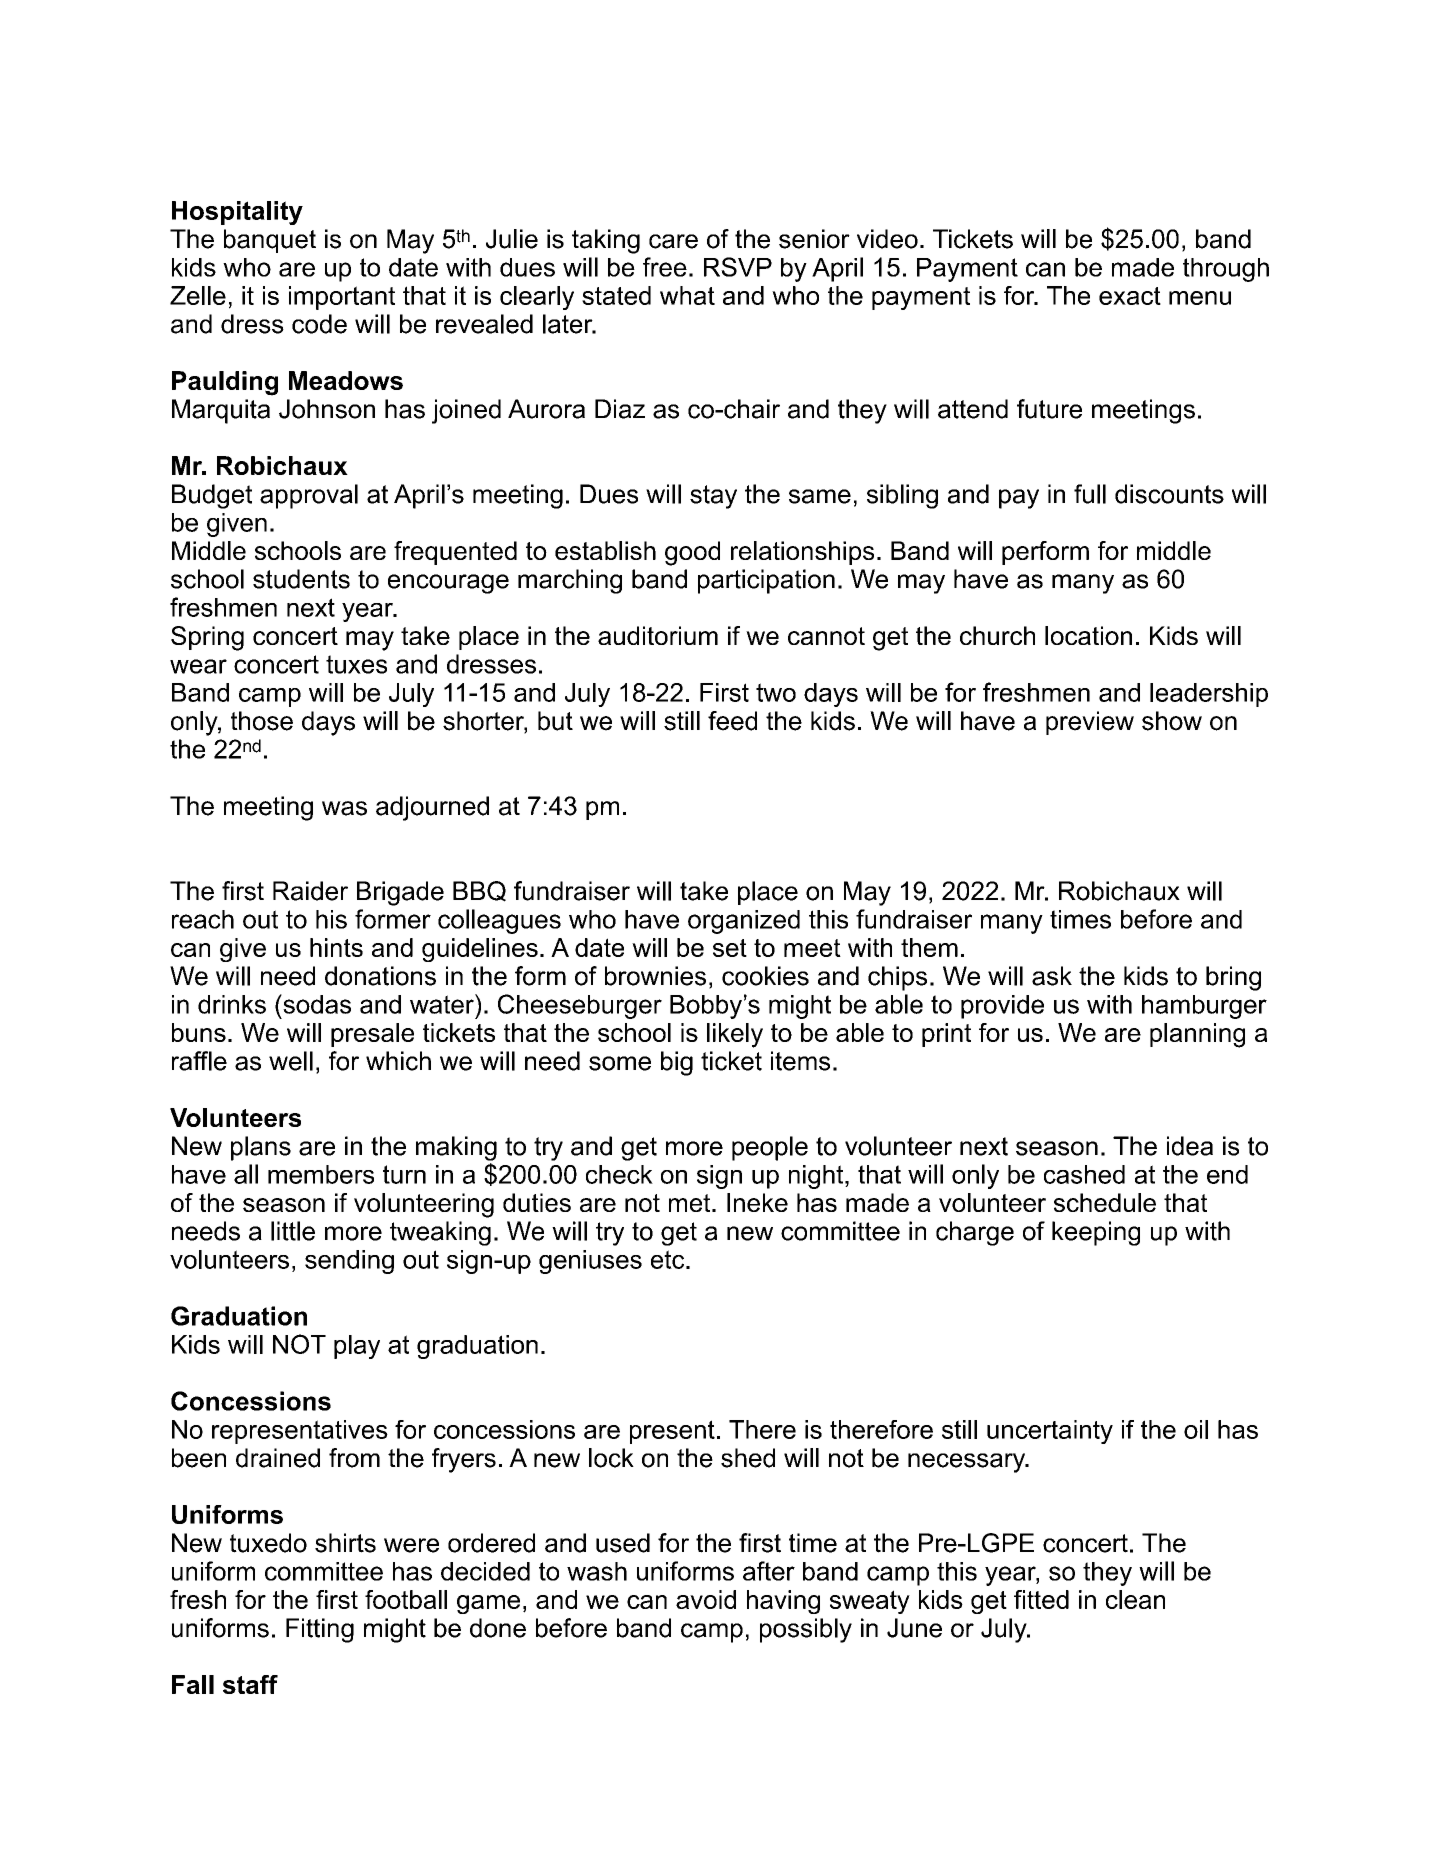  What do you see at coordinates (730, 948) in the page?
I see `set` at bounding box center [730, 948].
